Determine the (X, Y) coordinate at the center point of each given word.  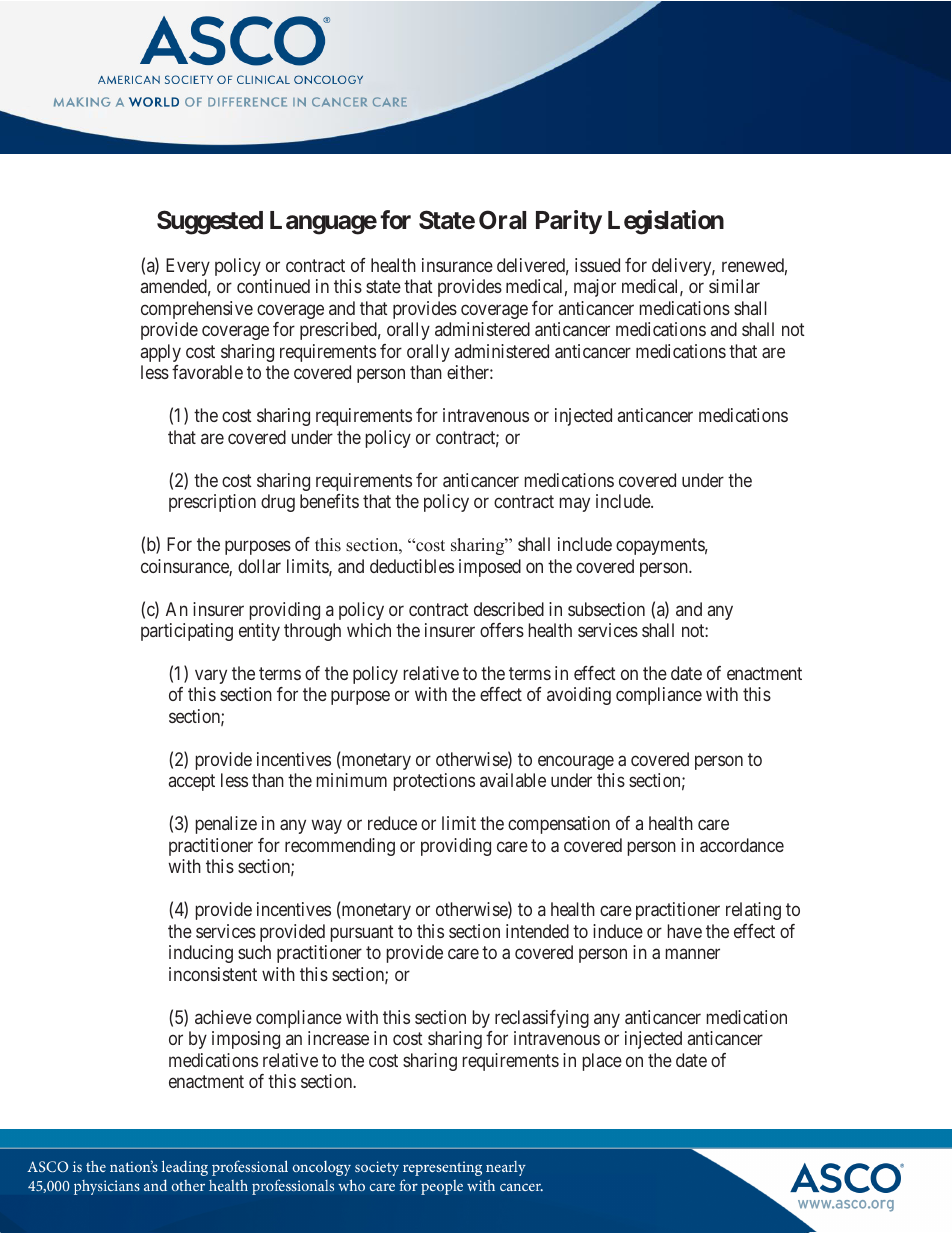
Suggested (210, 222)
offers (502, 630)
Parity (569, 222)
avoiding (579, 696)
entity (259, 632)
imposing (246, 1040)
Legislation (666, 222)
